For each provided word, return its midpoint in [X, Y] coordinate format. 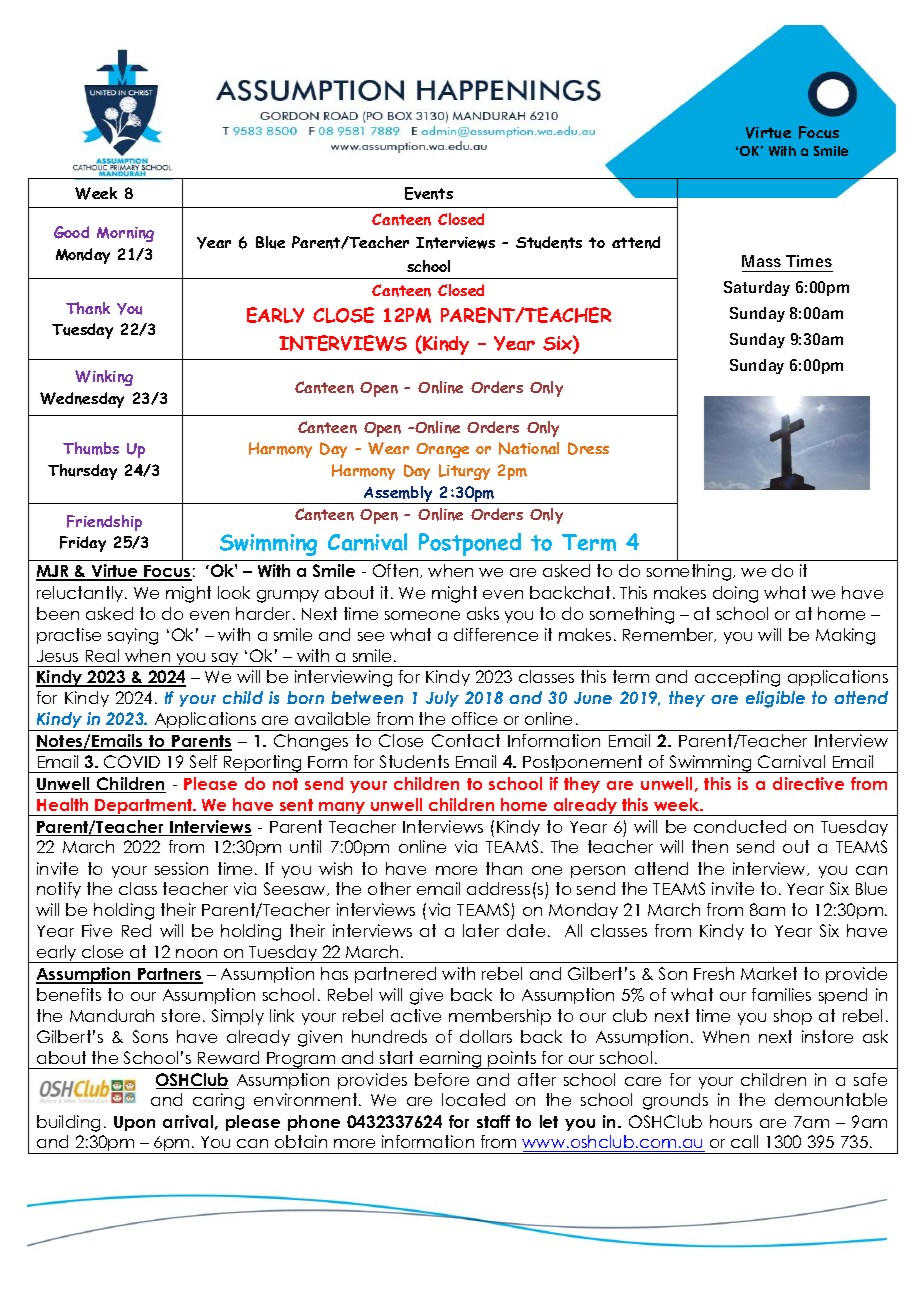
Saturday [757, 288]
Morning [125, 234]
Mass [761, 261]
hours [731, 1121]
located [473, 1099]
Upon [134, 1123]
